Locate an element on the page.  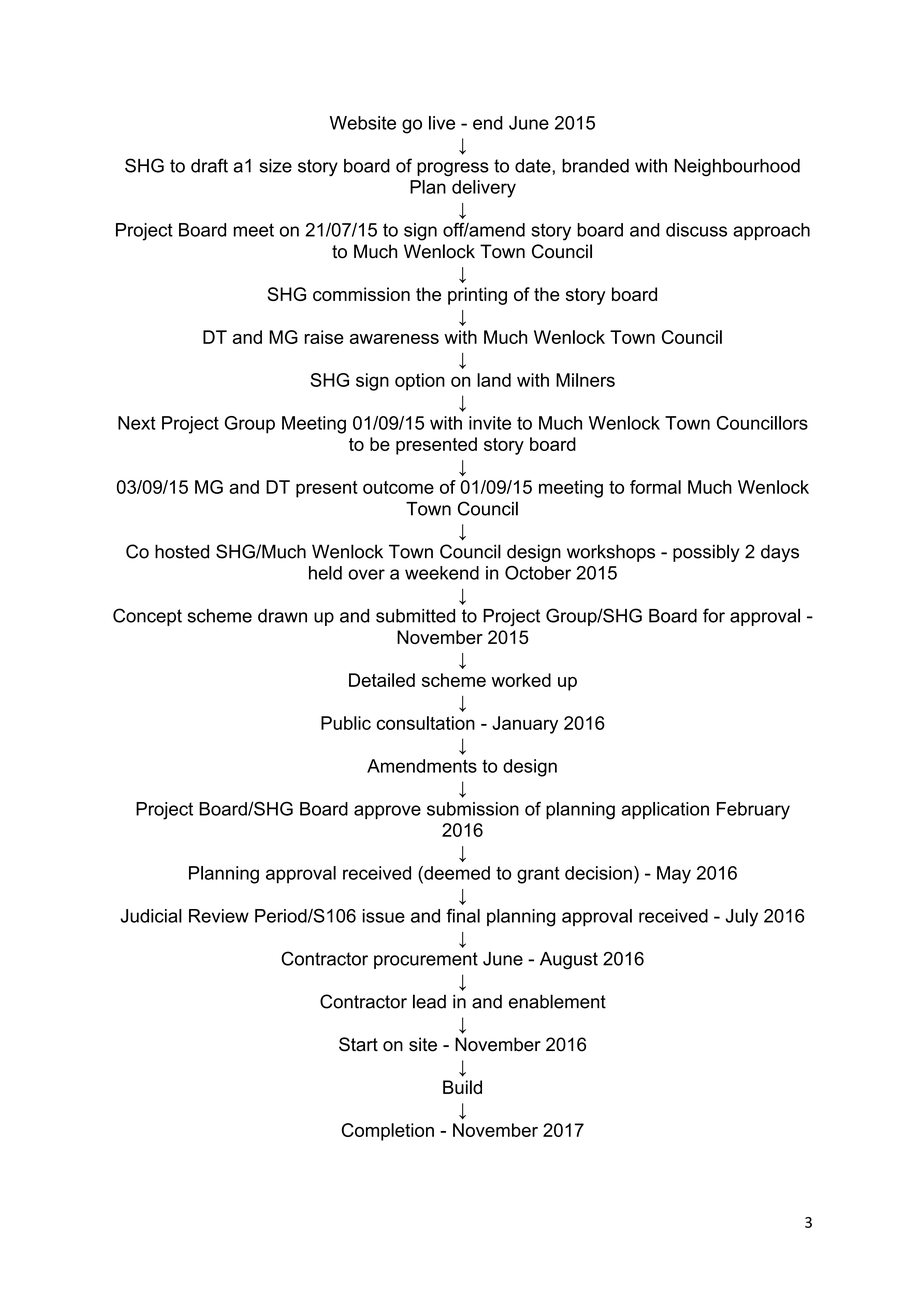
Review is located at coordinates (219, 916).
